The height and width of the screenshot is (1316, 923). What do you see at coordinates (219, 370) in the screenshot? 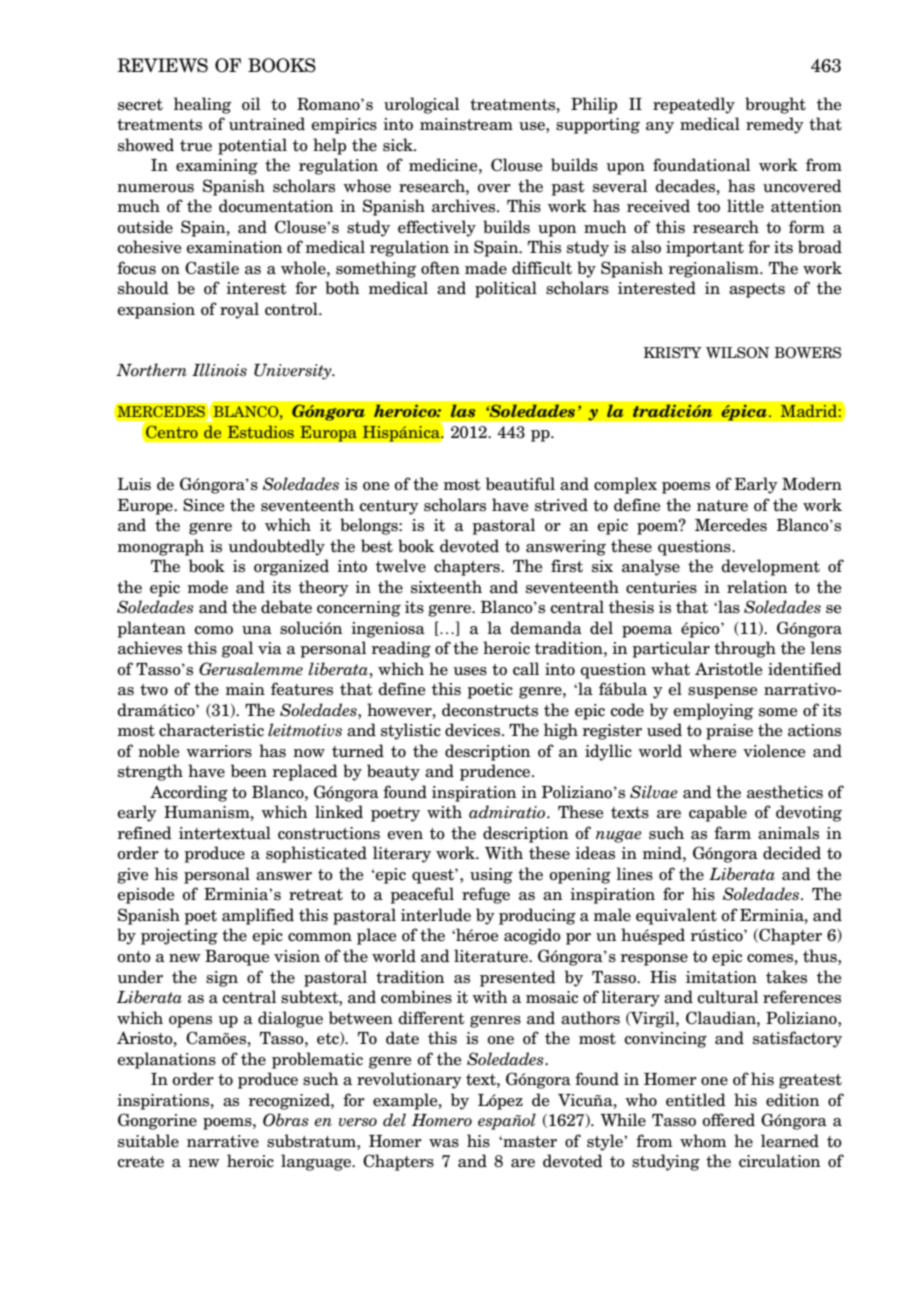
I see `Illinois` at bounding box center [219, 370].
